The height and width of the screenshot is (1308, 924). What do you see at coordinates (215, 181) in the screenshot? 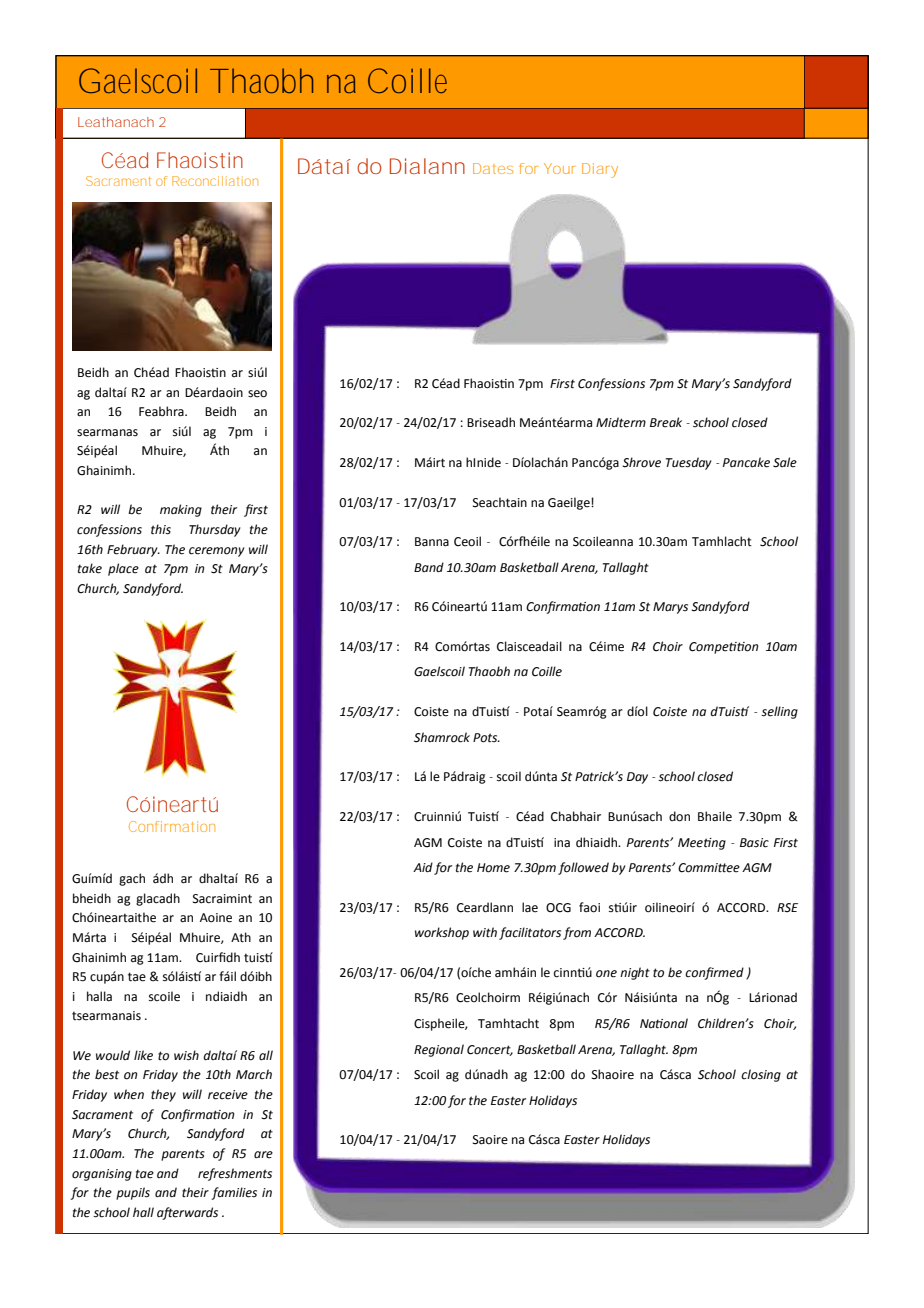
I see `Reconciliation` at bounding box center [215, 181].
